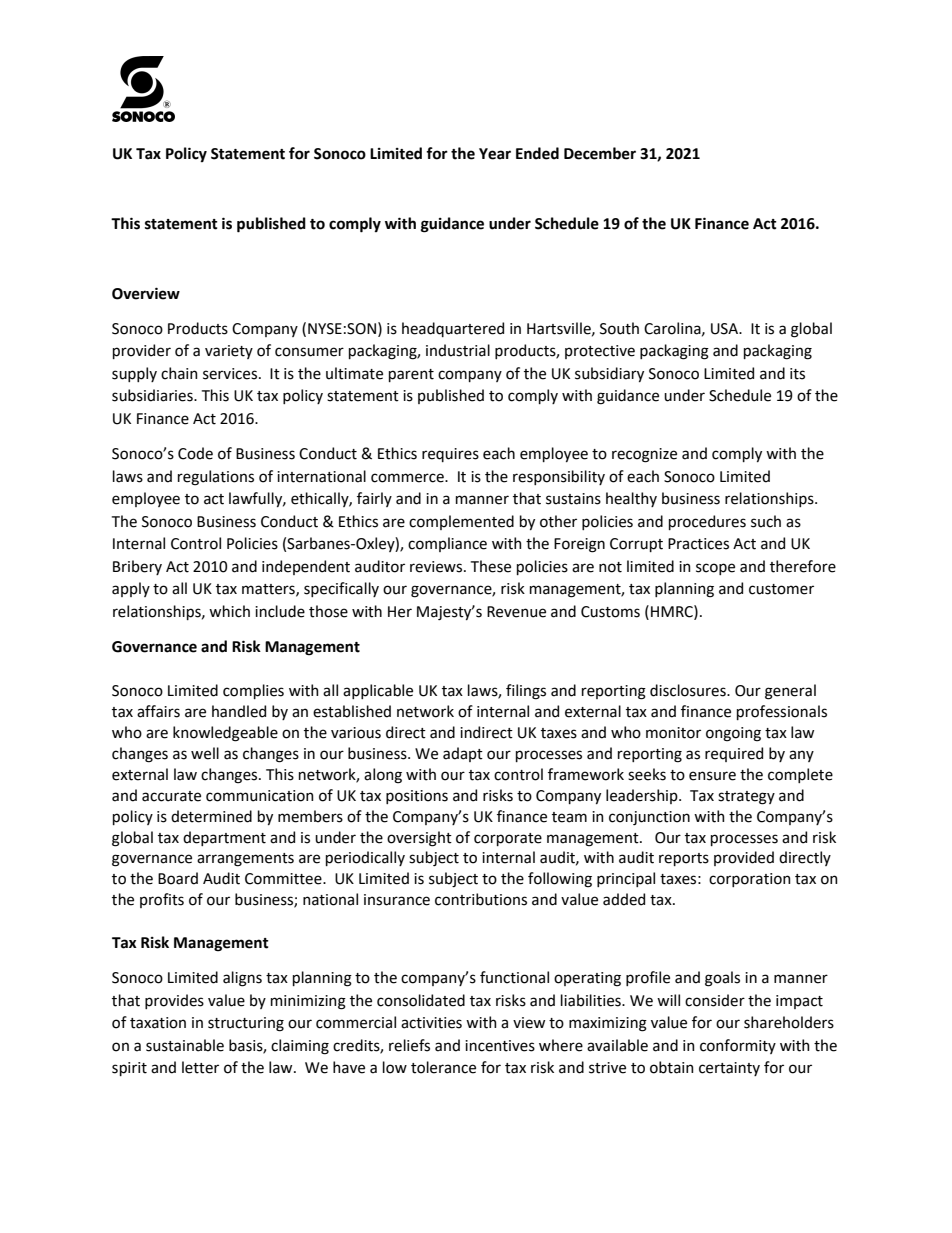 The width and height of the document is (952, 1233). I want to click on sustainable, so click(185, 1045).
